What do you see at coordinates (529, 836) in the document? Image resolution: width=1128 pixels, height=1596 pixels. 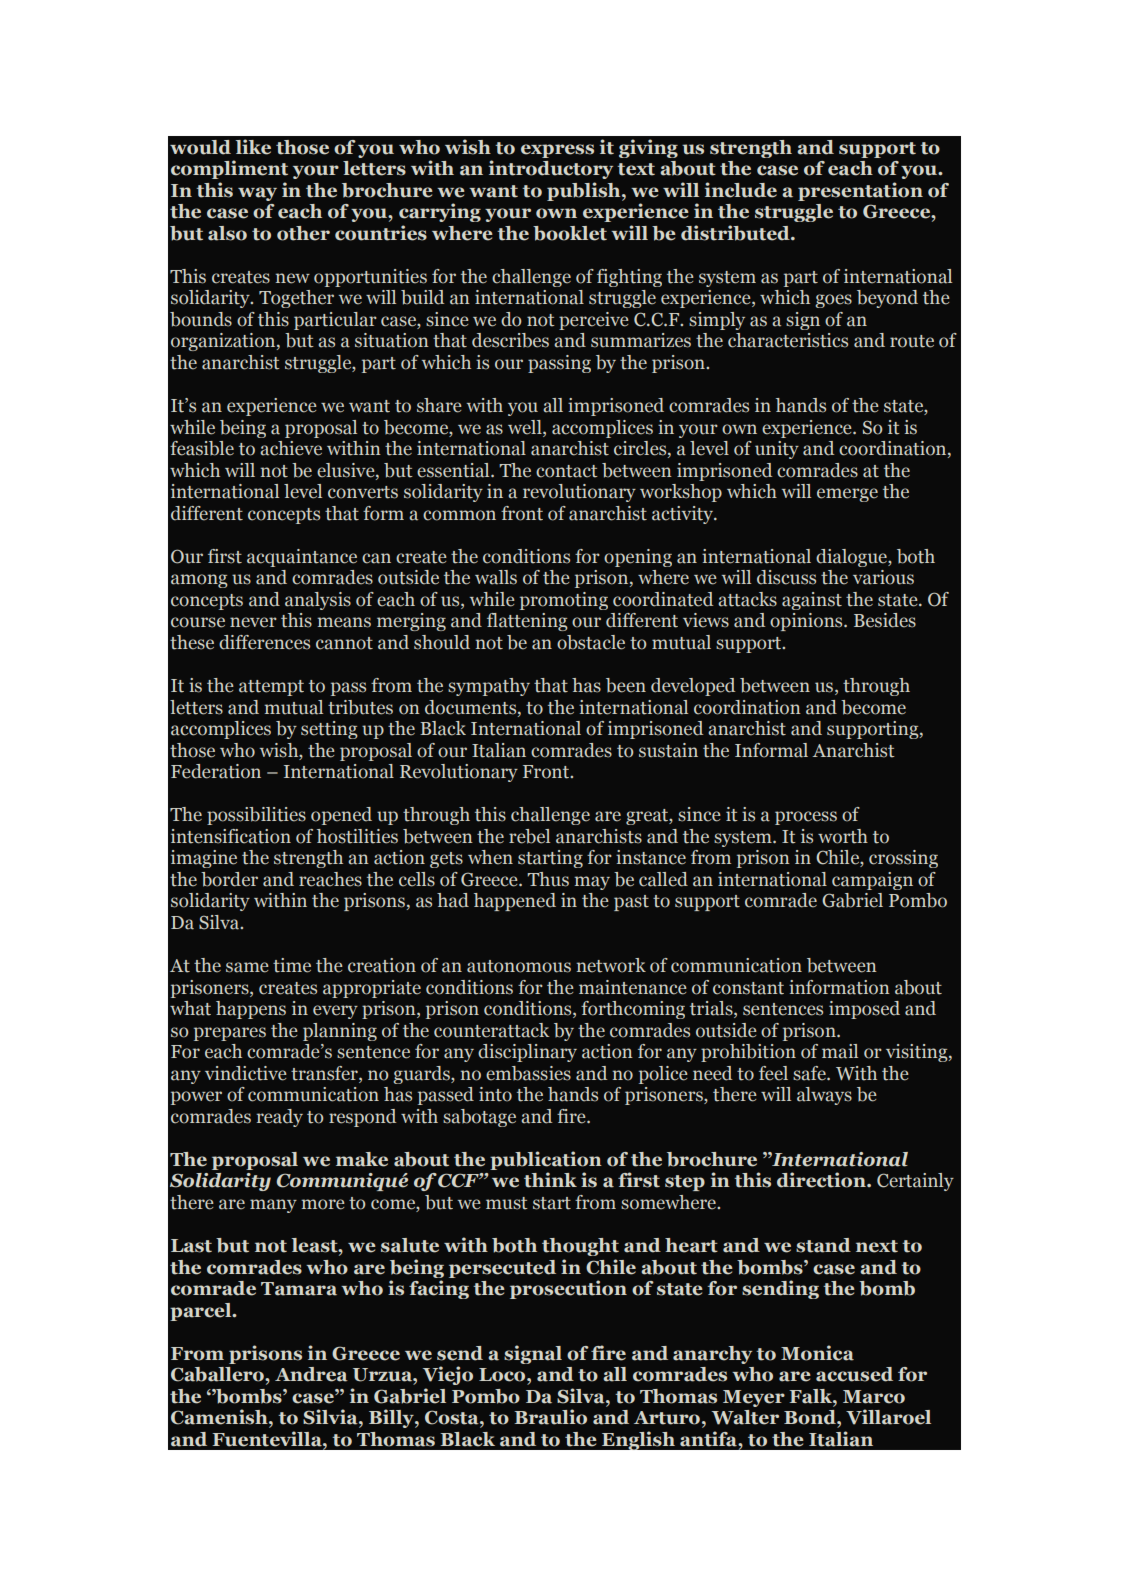 I see `rebel` at bounding box center [529, 836].
